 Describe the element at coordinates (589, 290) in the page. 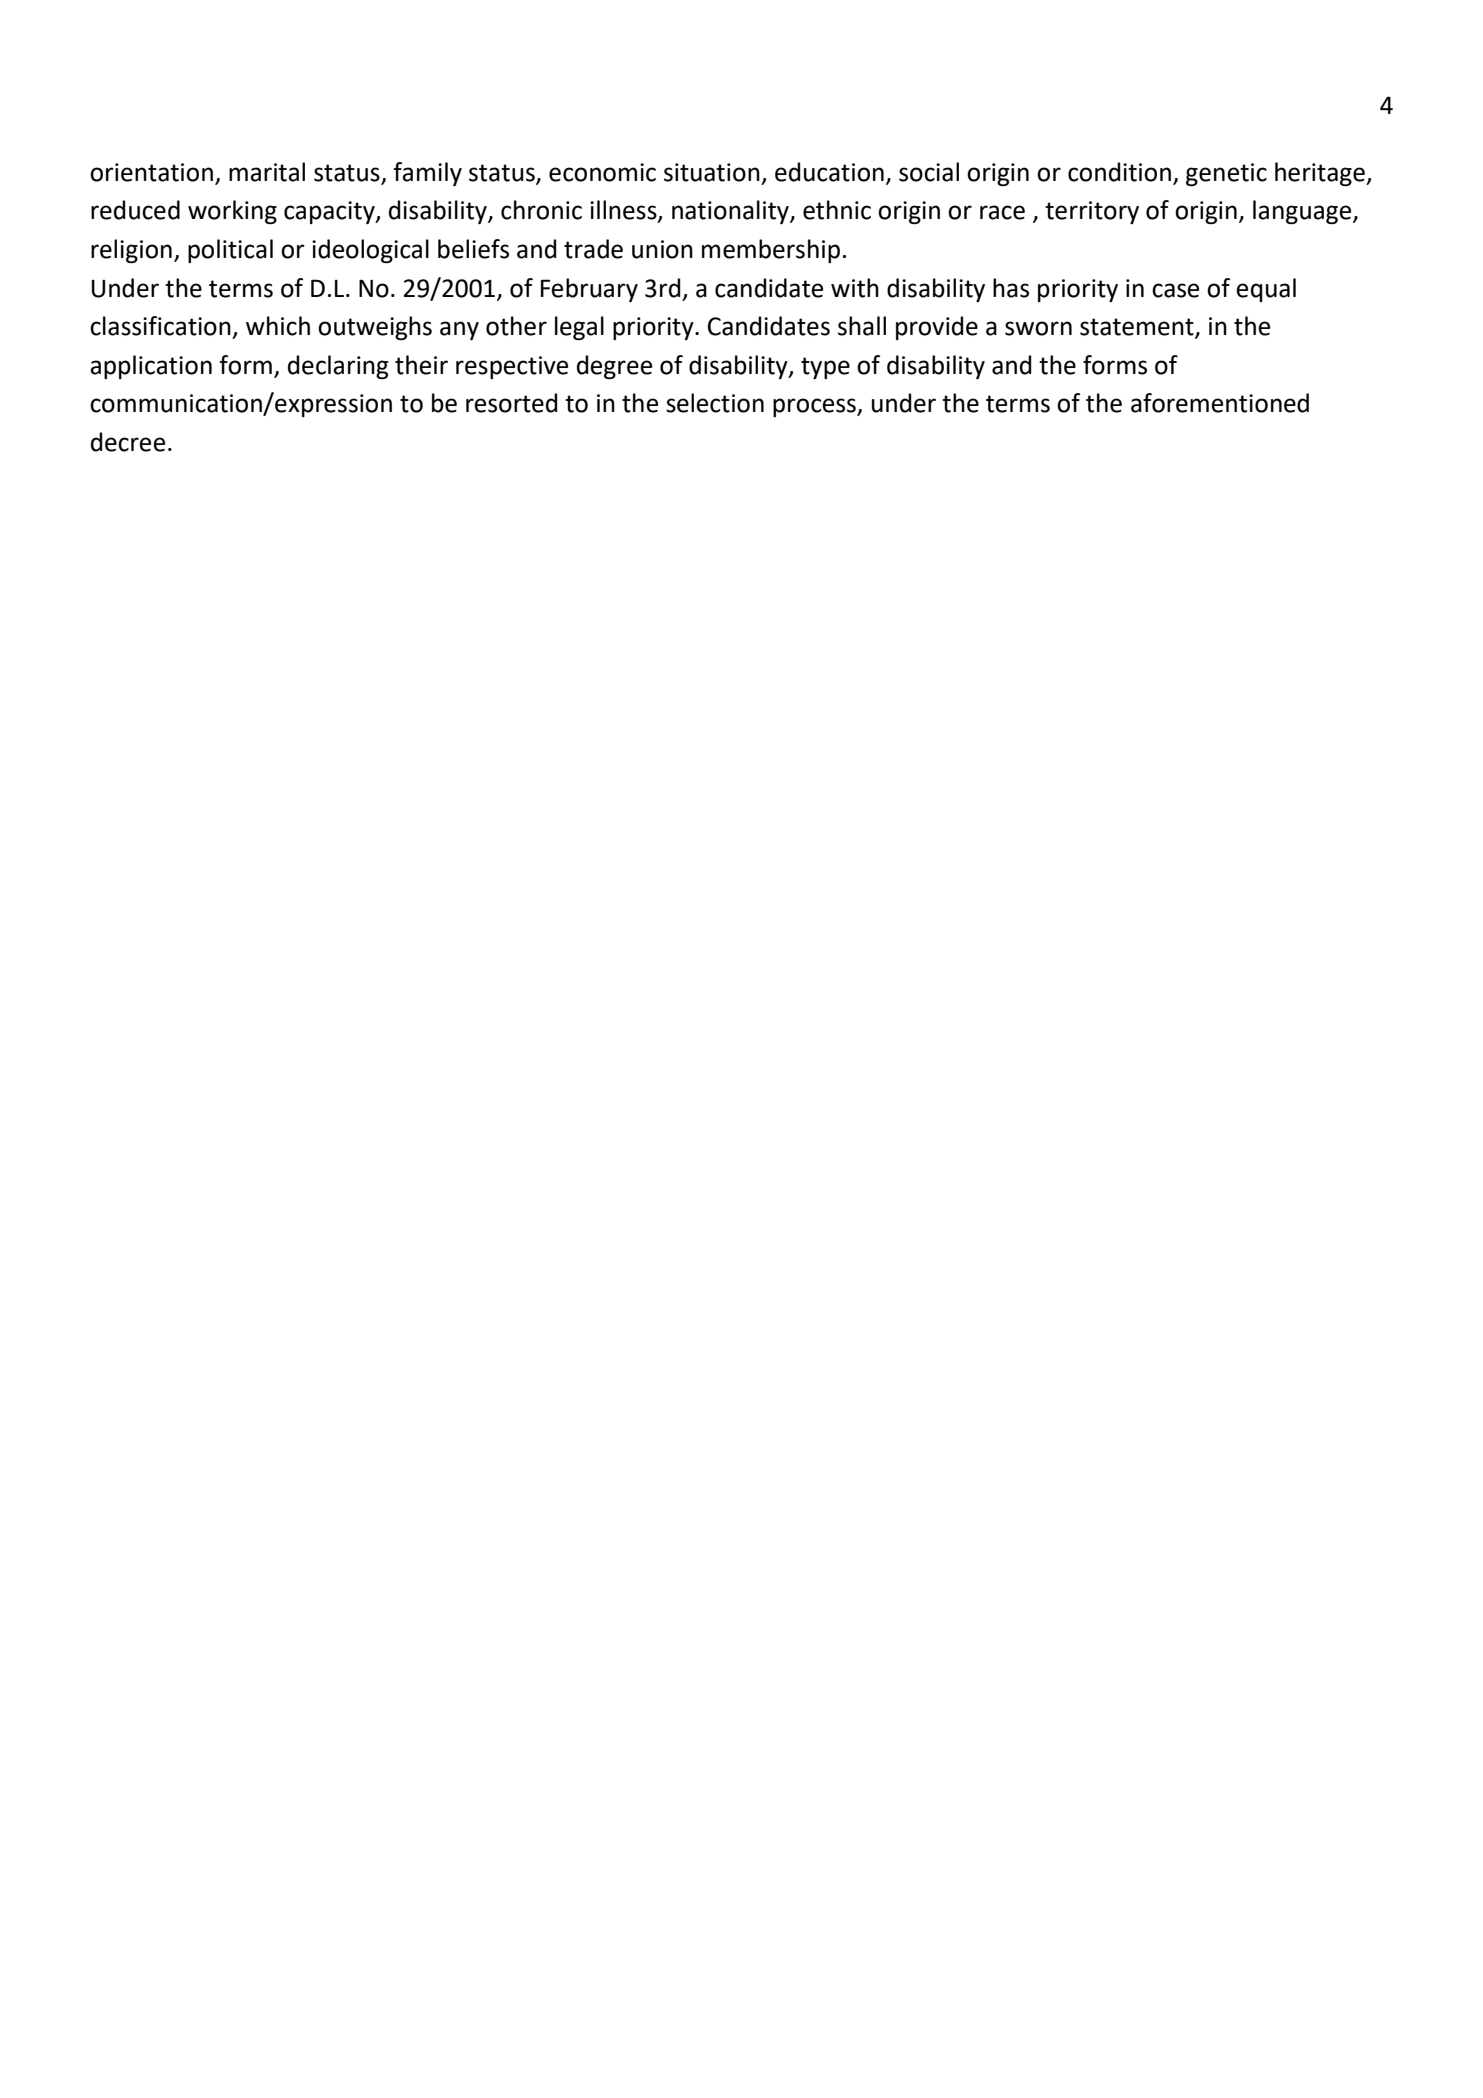

I see `February` at that location.
